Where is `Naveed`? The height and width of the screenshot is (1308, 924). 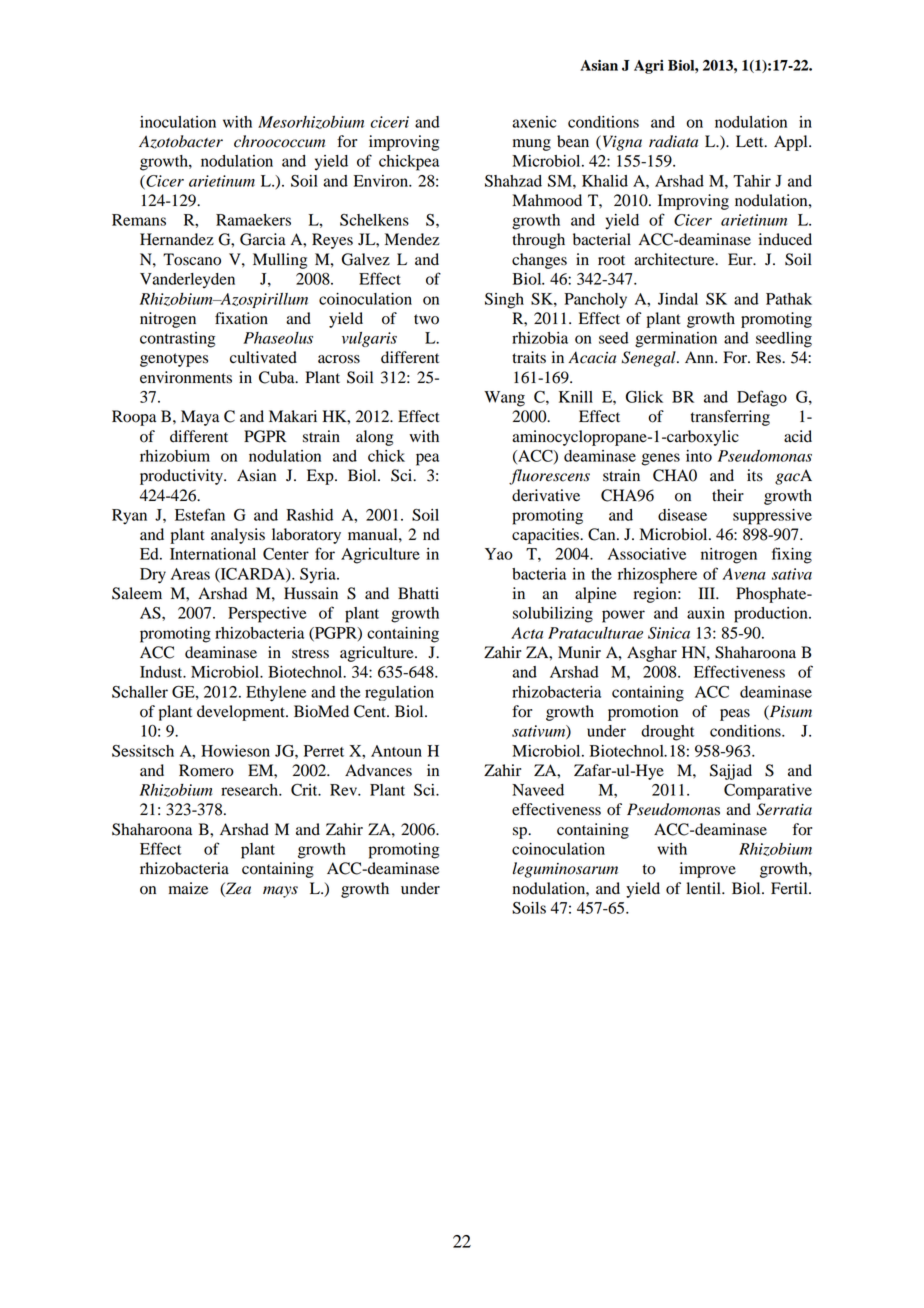 Naveed is located at coordinates (538, 790).
